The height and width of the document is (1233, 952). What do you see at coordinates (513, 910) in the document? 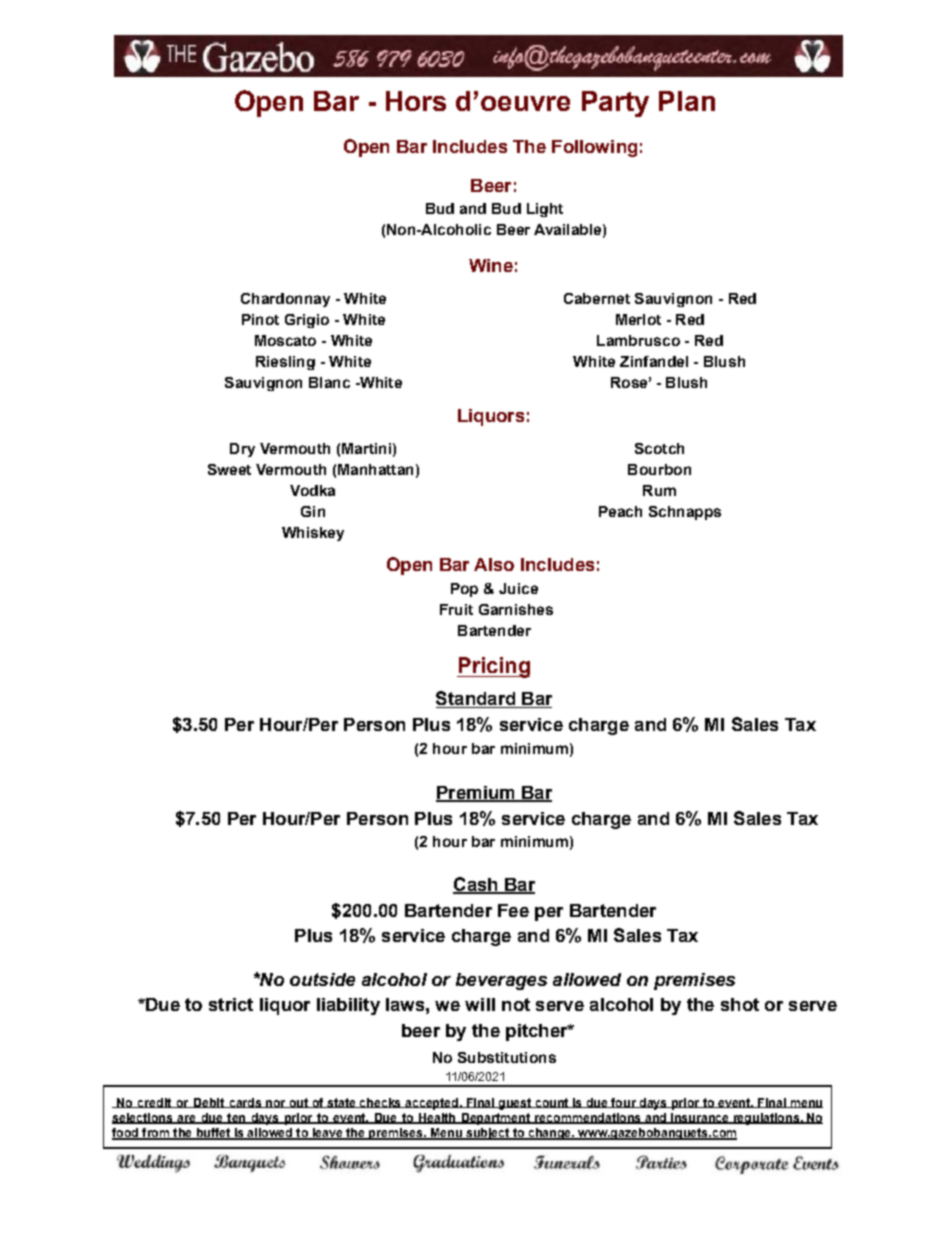
I see `Fee` at bounding box center [513, 910].
